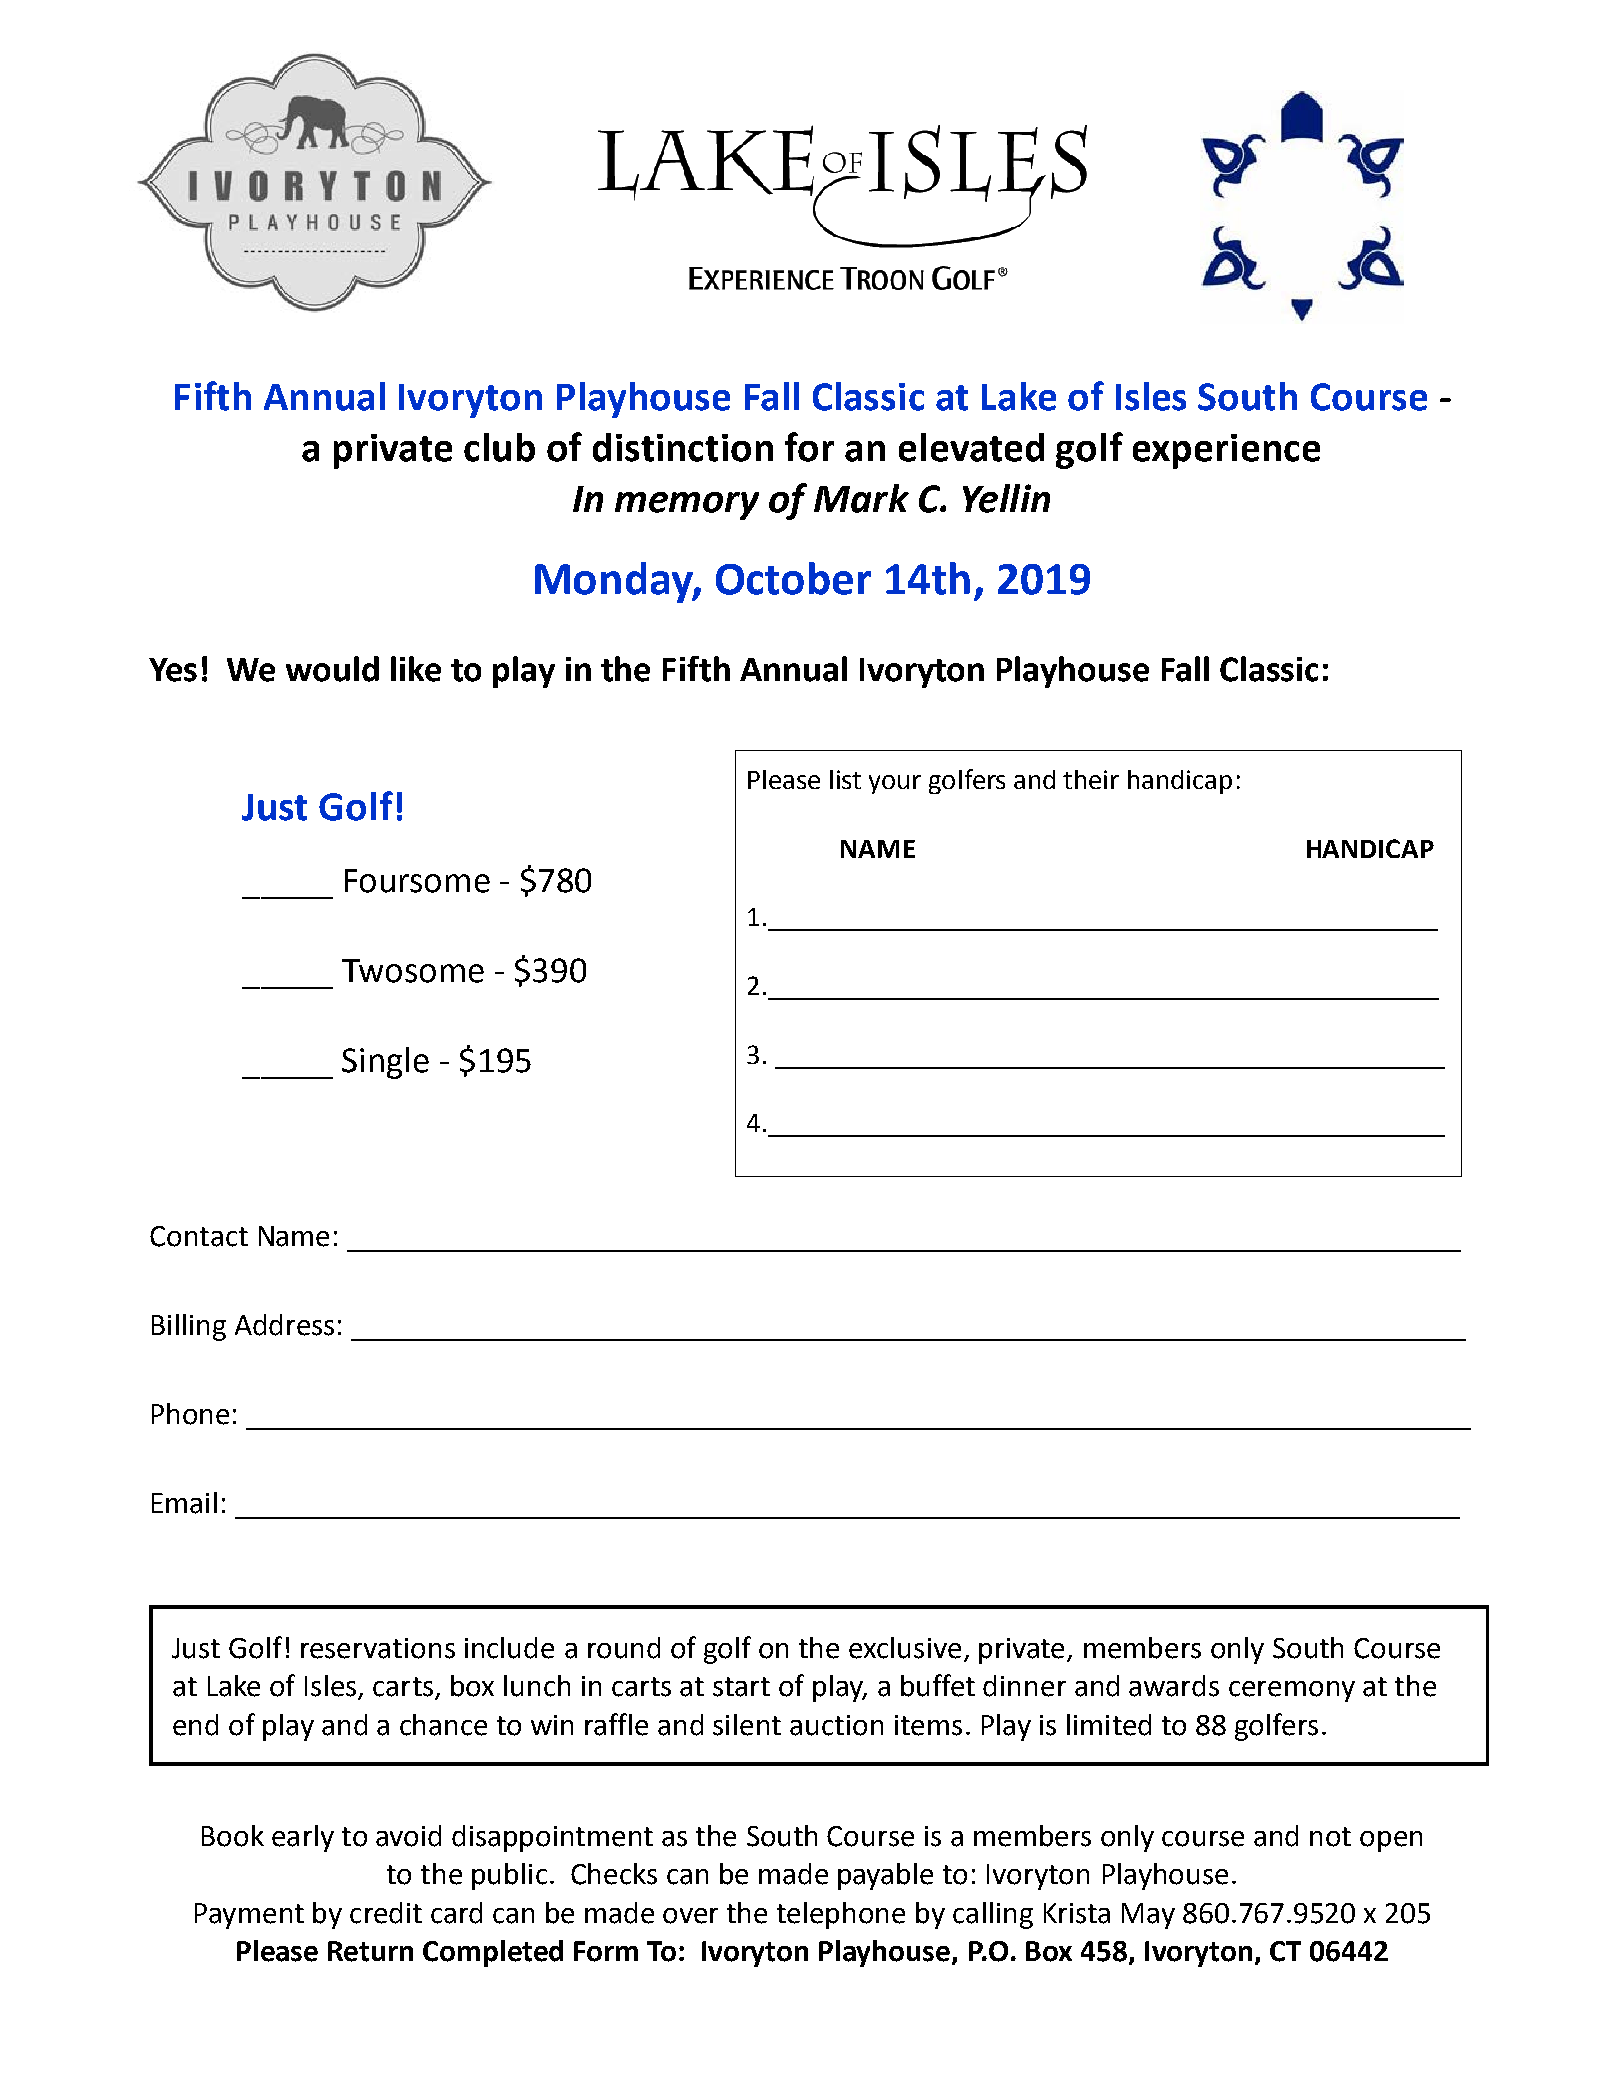  I want to click on club, so click(499, 447).
